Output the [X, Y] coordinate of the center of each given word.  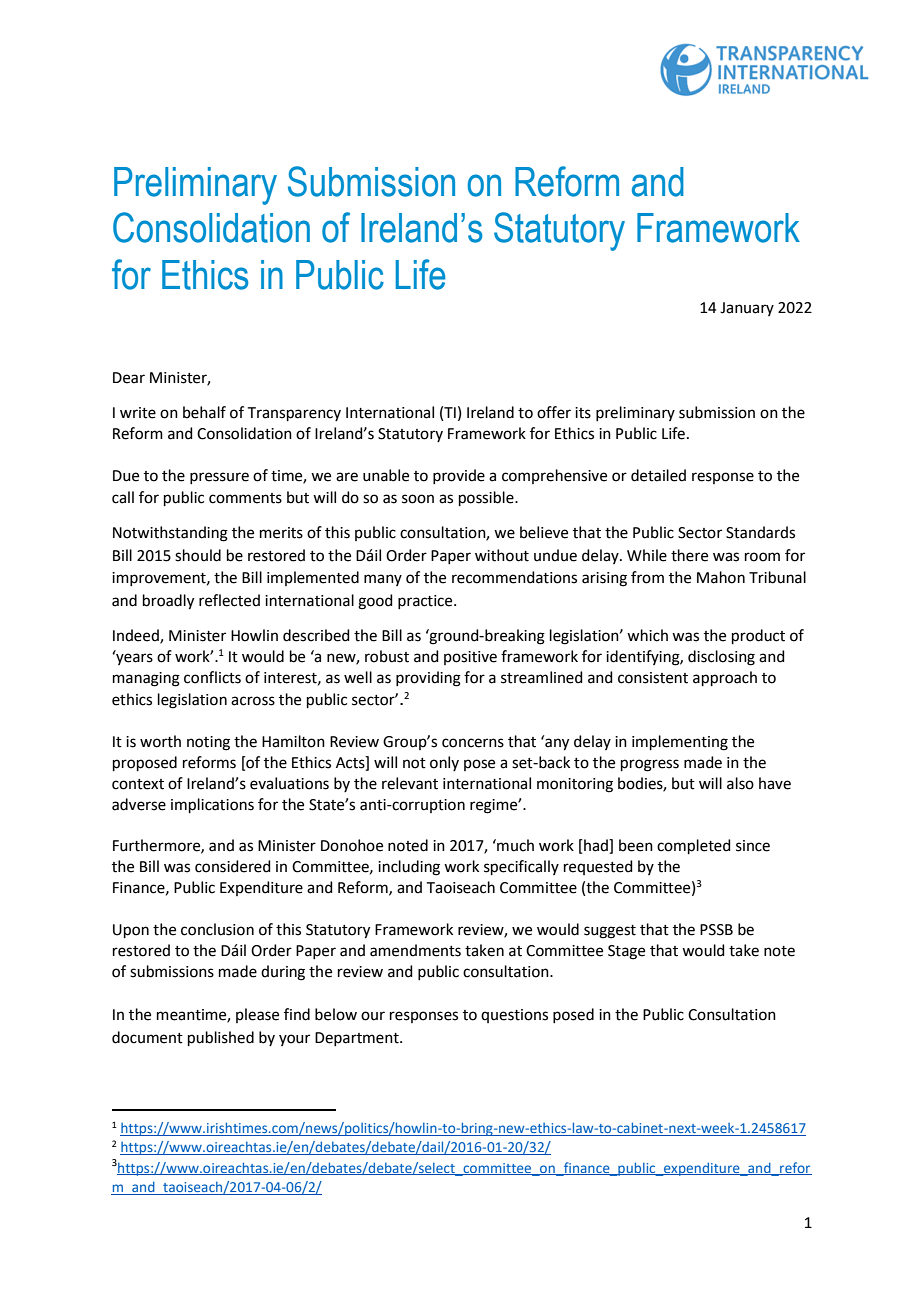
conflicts [212, 677]
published [221, 1038]
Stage [626, 952]
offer [554, 412]
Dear [129, 378]
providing [428, 679]
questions [514, 1016]
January [747, 309]
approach [725, 678]
